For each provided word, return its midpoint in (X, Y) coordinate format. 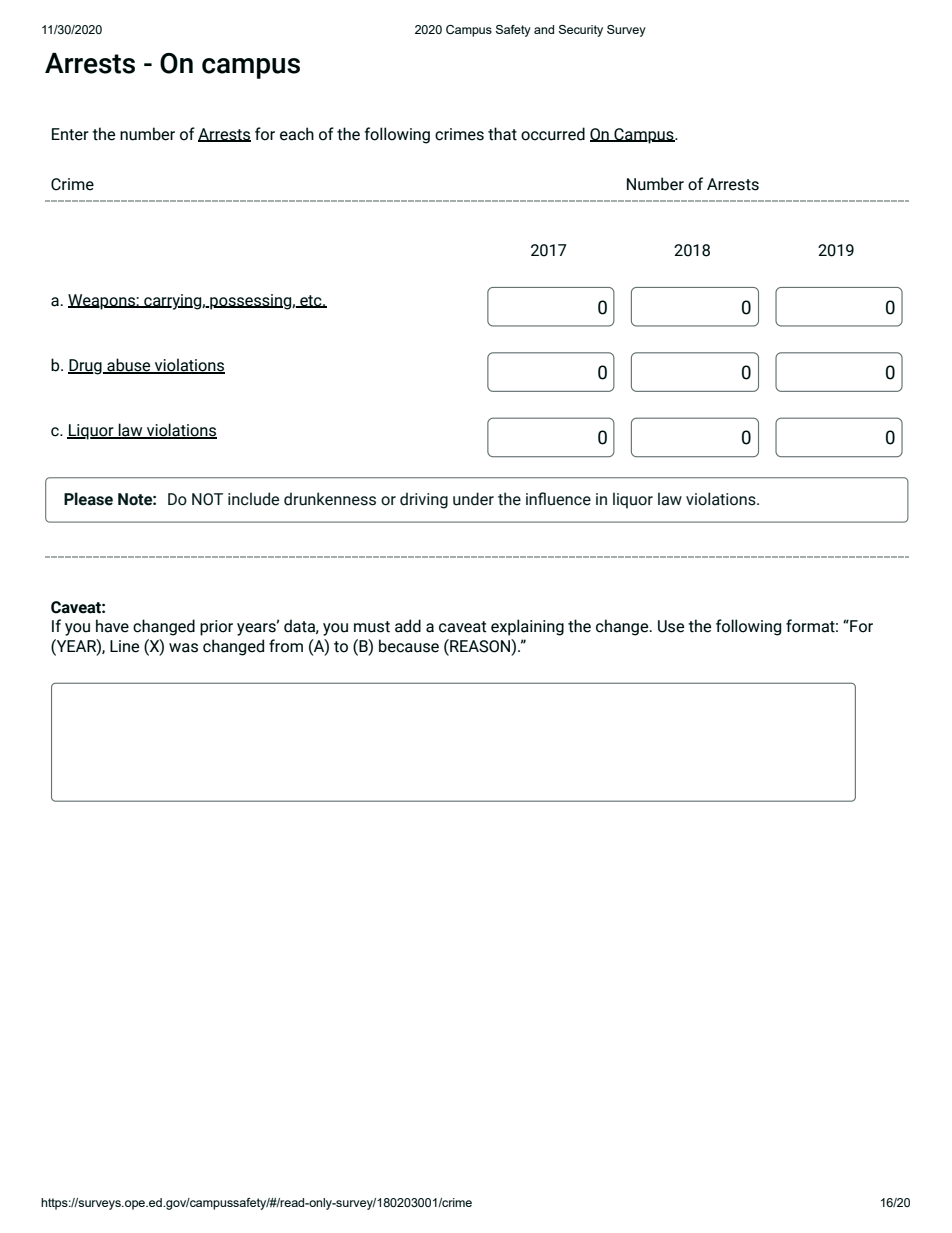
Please (88, 499)
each (297, 134)
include (253, 499)
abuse (129, 366)
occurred (553, 134)
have (112, 626)
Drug (86, 367)
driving (424, 500)
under (473, 499)
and (544, 29)
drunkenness (330, 499)
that (502, 134)
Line (124, 646)
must (372, 627)
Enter (70, 134)
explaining (527, 627)
